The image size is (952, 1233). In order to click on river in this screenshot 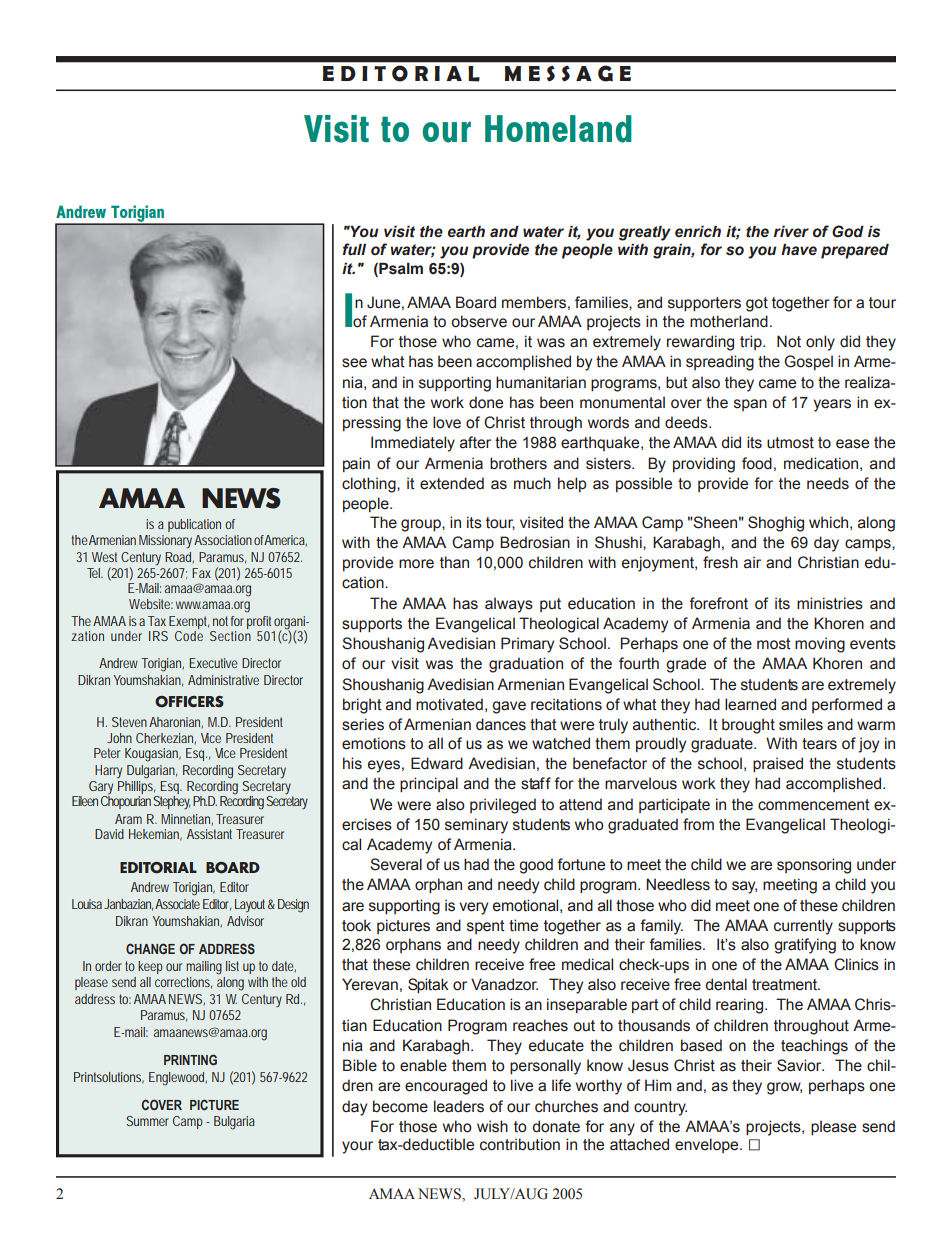, I will do `click(791, 231)`.
